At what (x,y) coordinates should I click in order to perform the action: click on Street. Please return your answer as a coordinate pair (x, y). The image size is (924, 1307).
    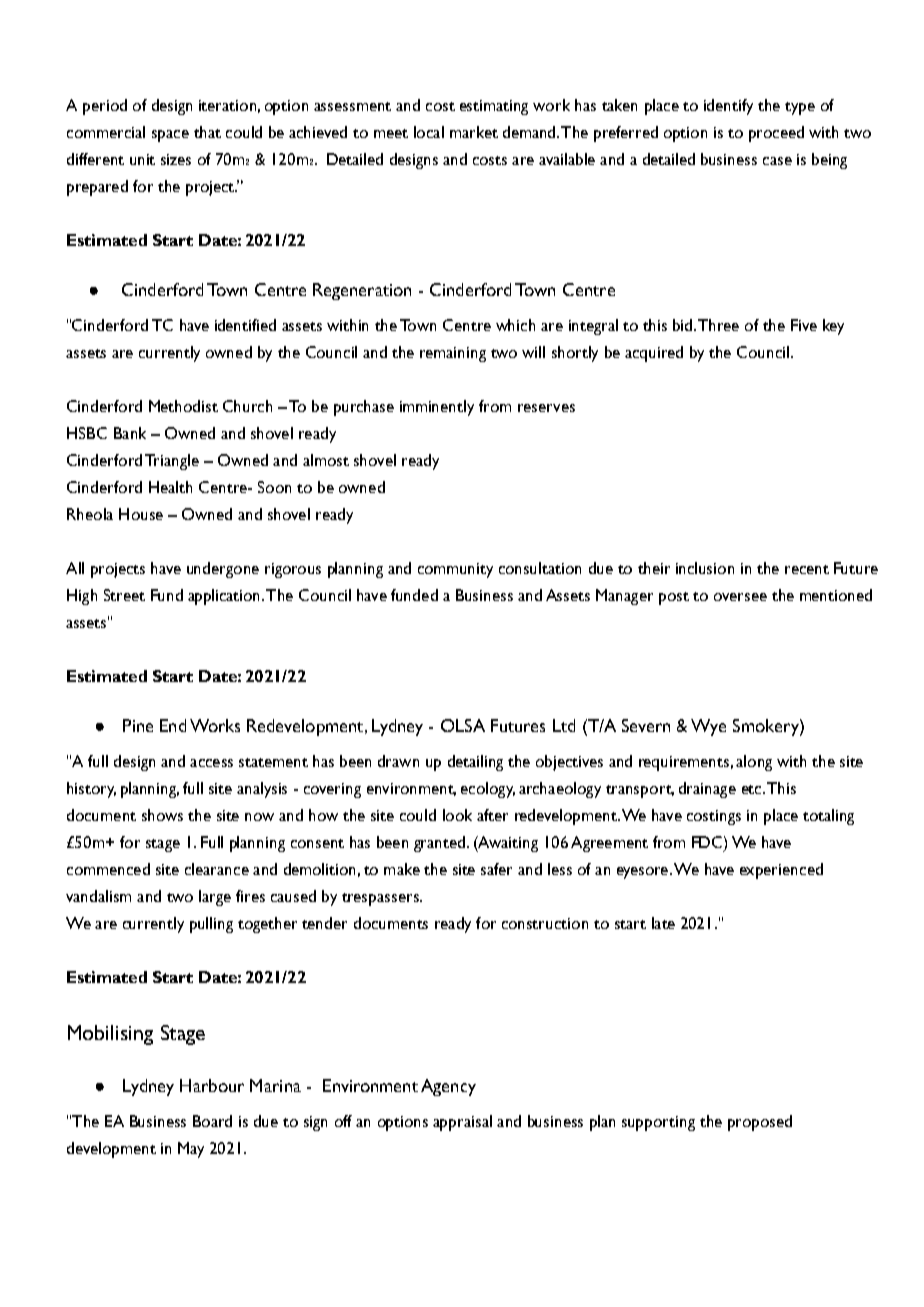
    Looking at the image, I should click on (124, 595).
